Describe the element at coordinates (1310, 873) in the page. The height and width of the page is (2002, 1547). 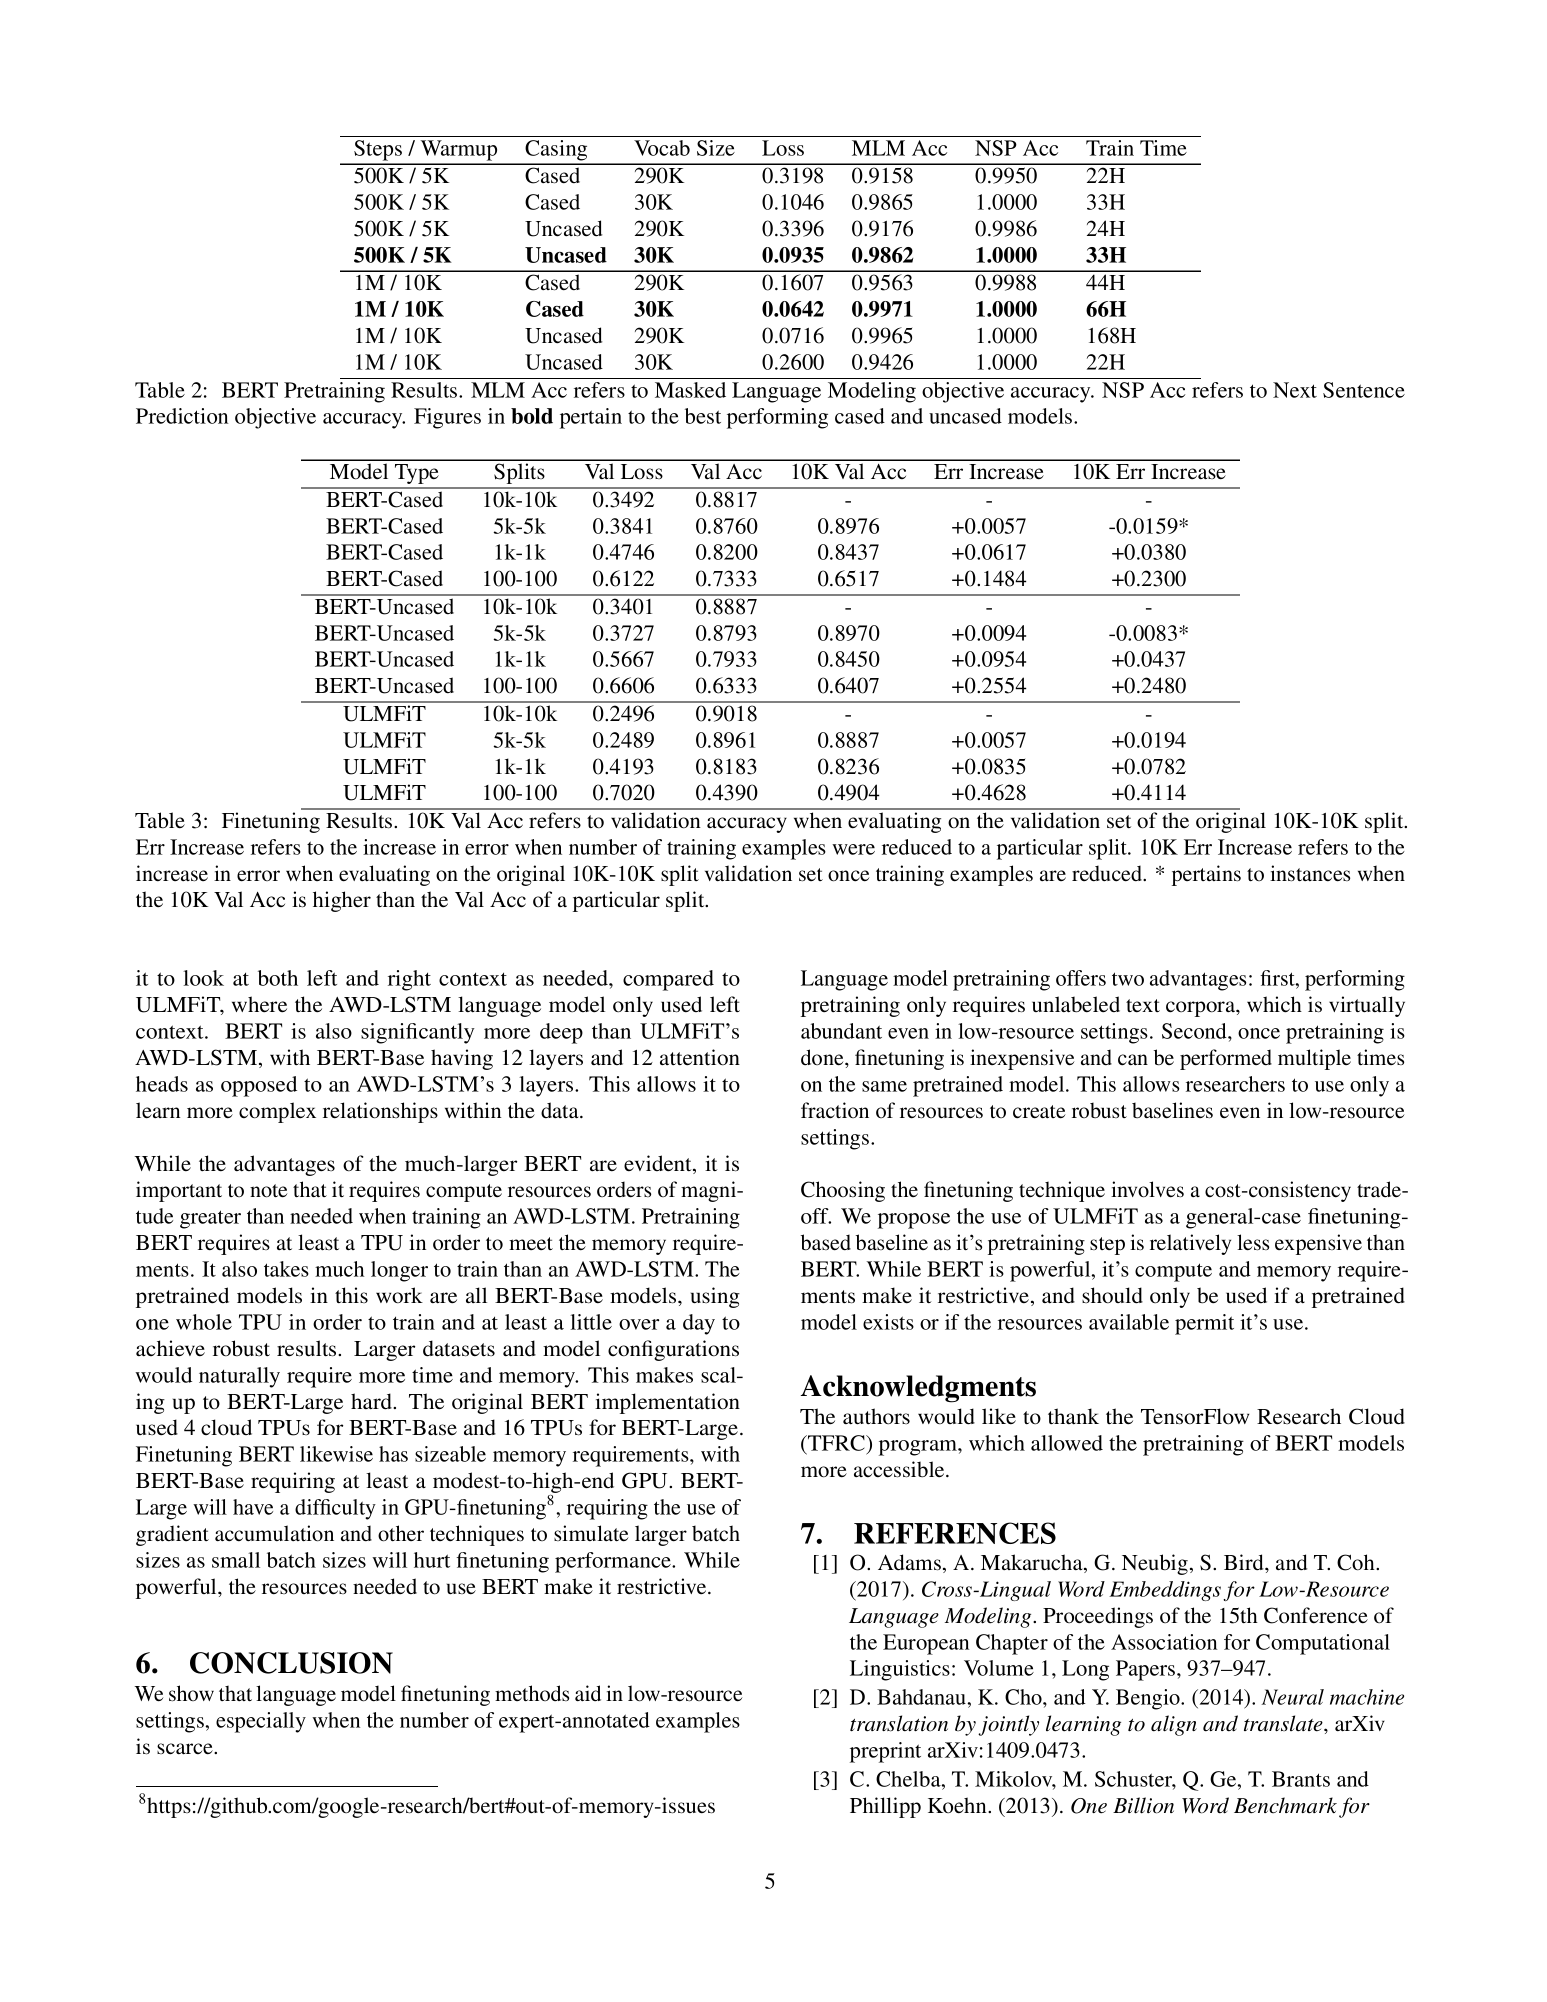
I see `instances` at that location.
